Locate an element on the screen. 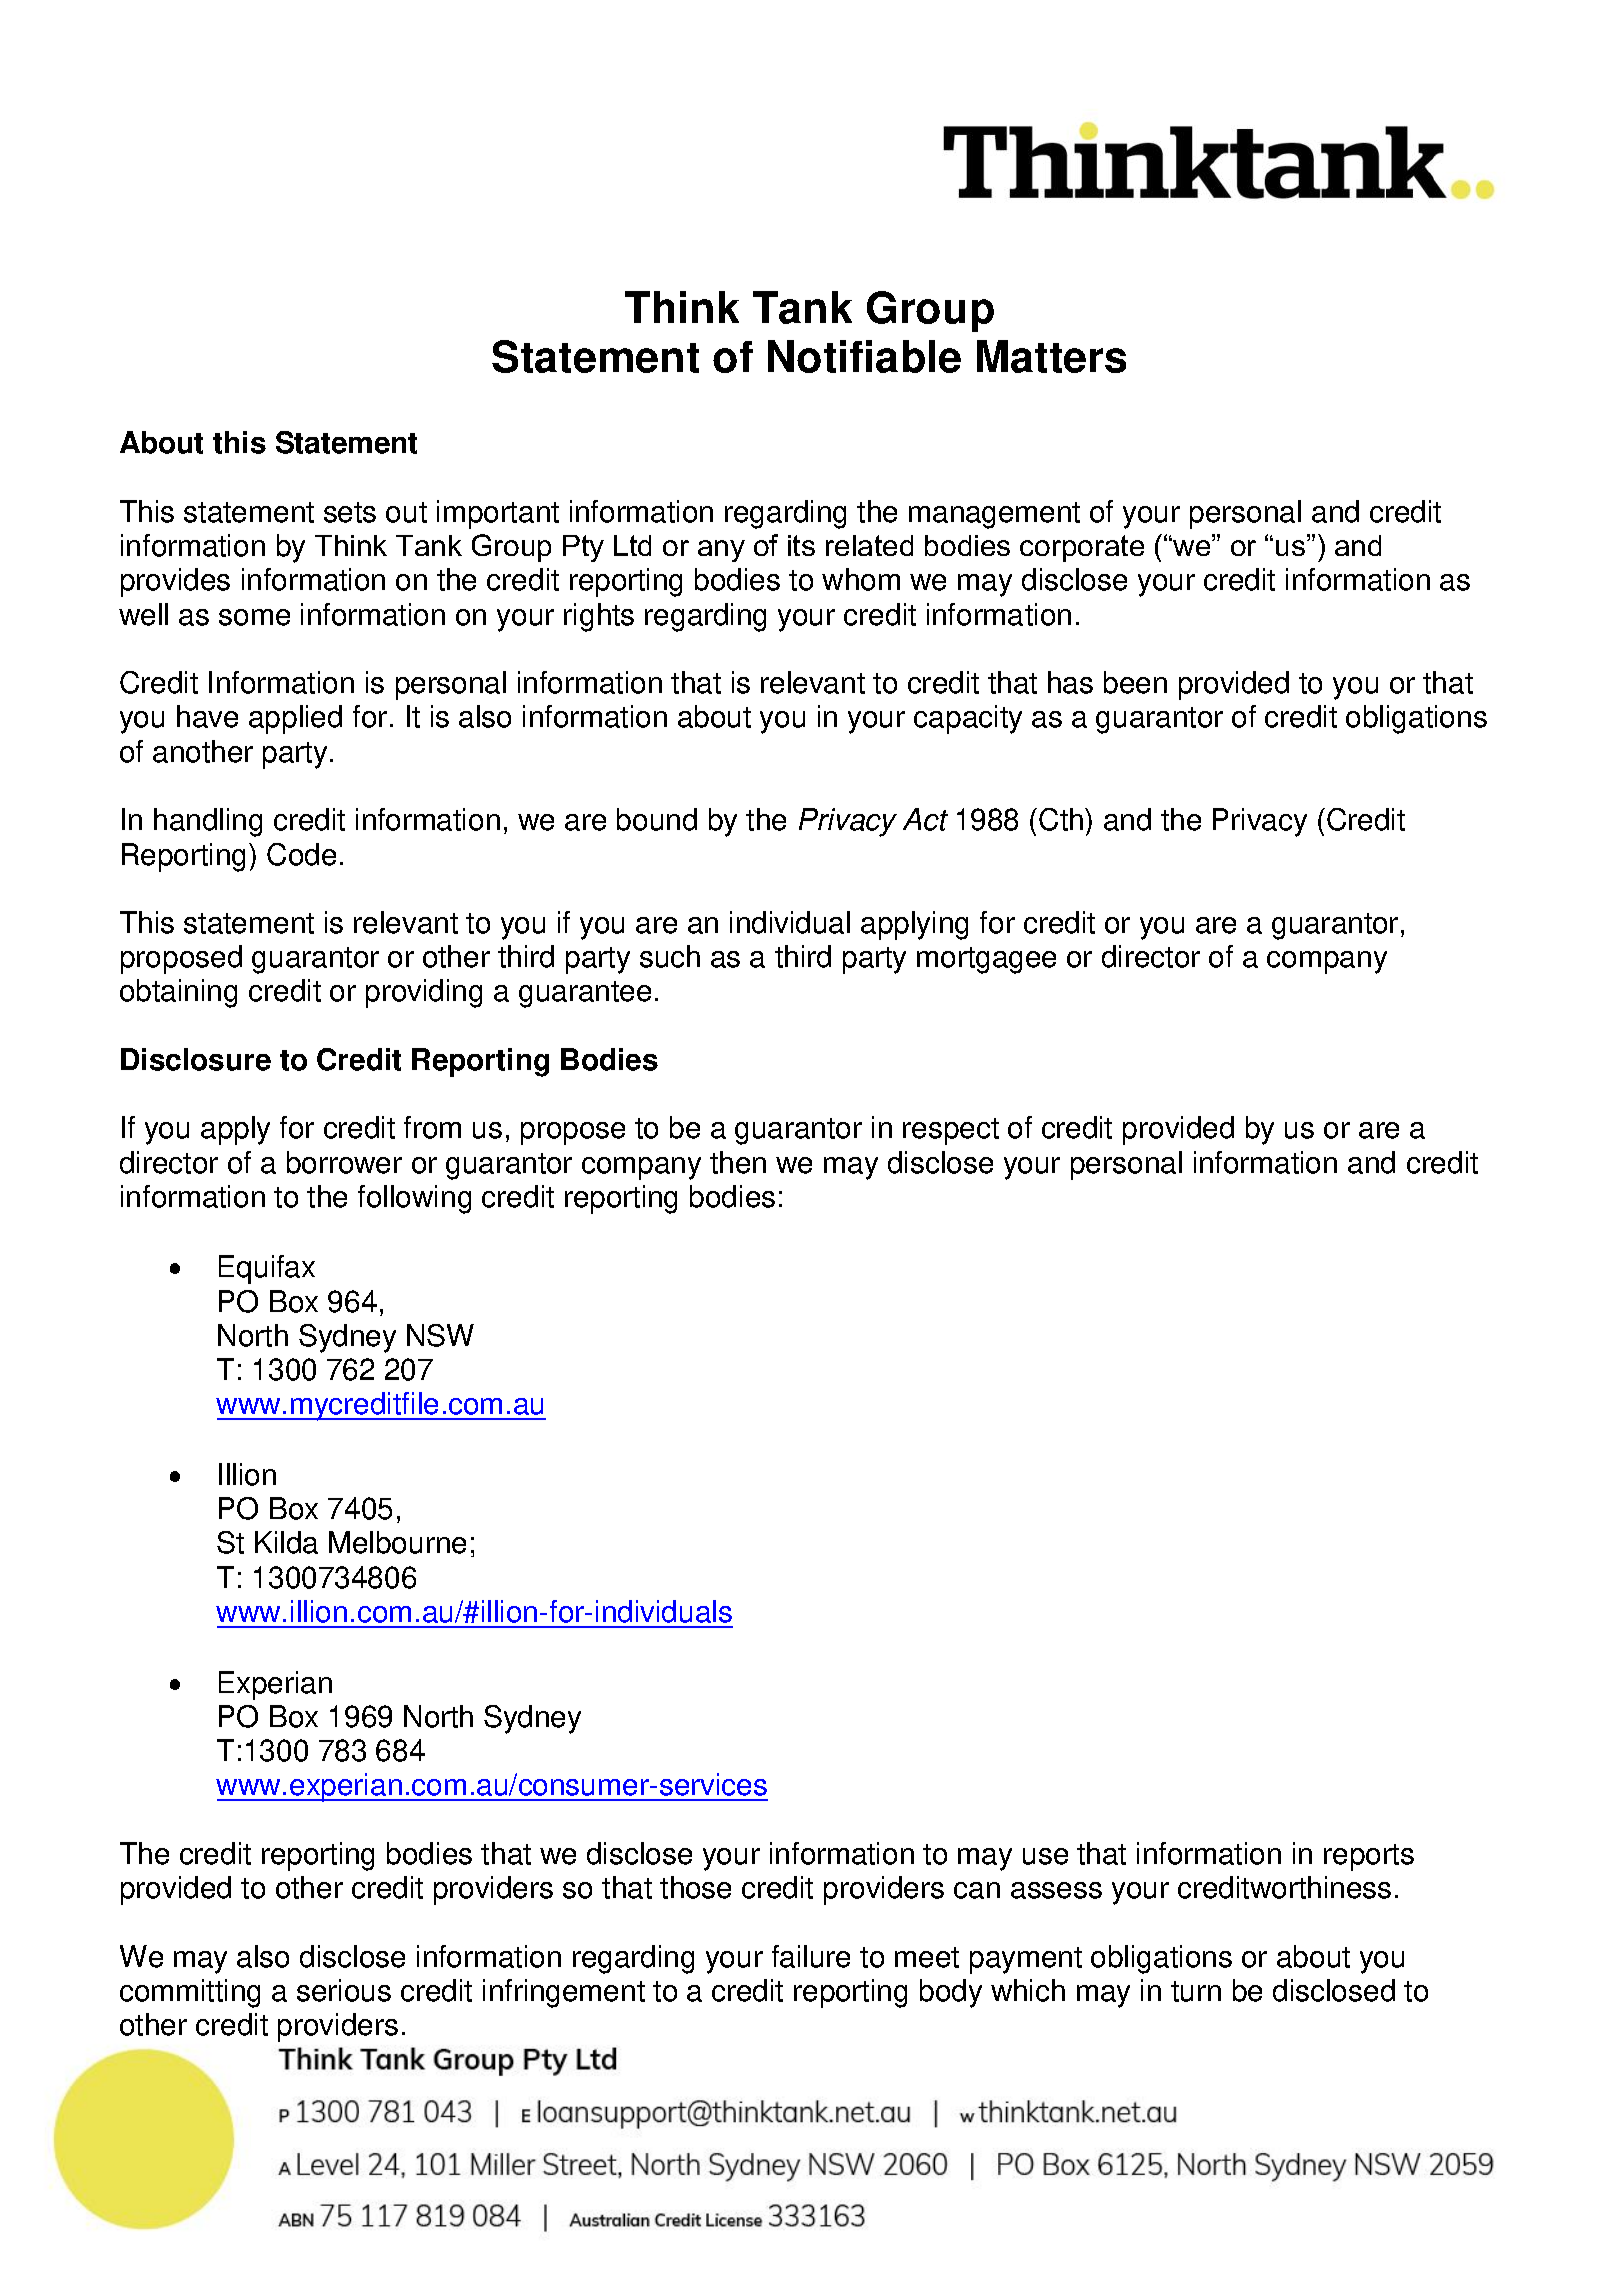 The width and height of the screenshot is (1612, 2280). then is located at coordinates (738, 1162).
